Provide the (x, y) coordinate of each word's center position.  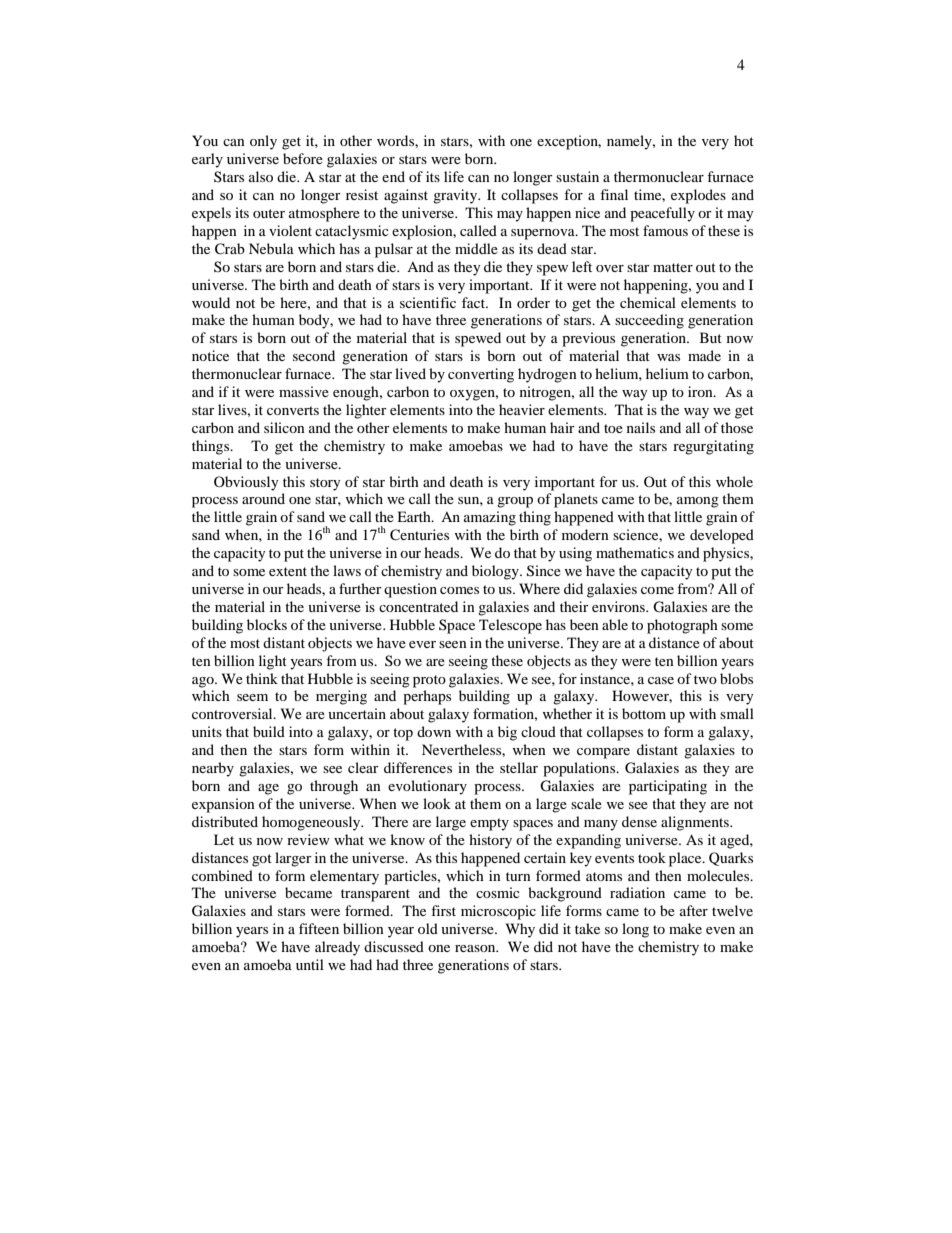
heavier (522, 409)
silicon (284, 427)
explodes (698, 196)
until (310, 964)
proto (429, 681)
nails (641, 427)
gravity (456, 196)
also (261, 176)
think (262, 678)
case (661, 680)
